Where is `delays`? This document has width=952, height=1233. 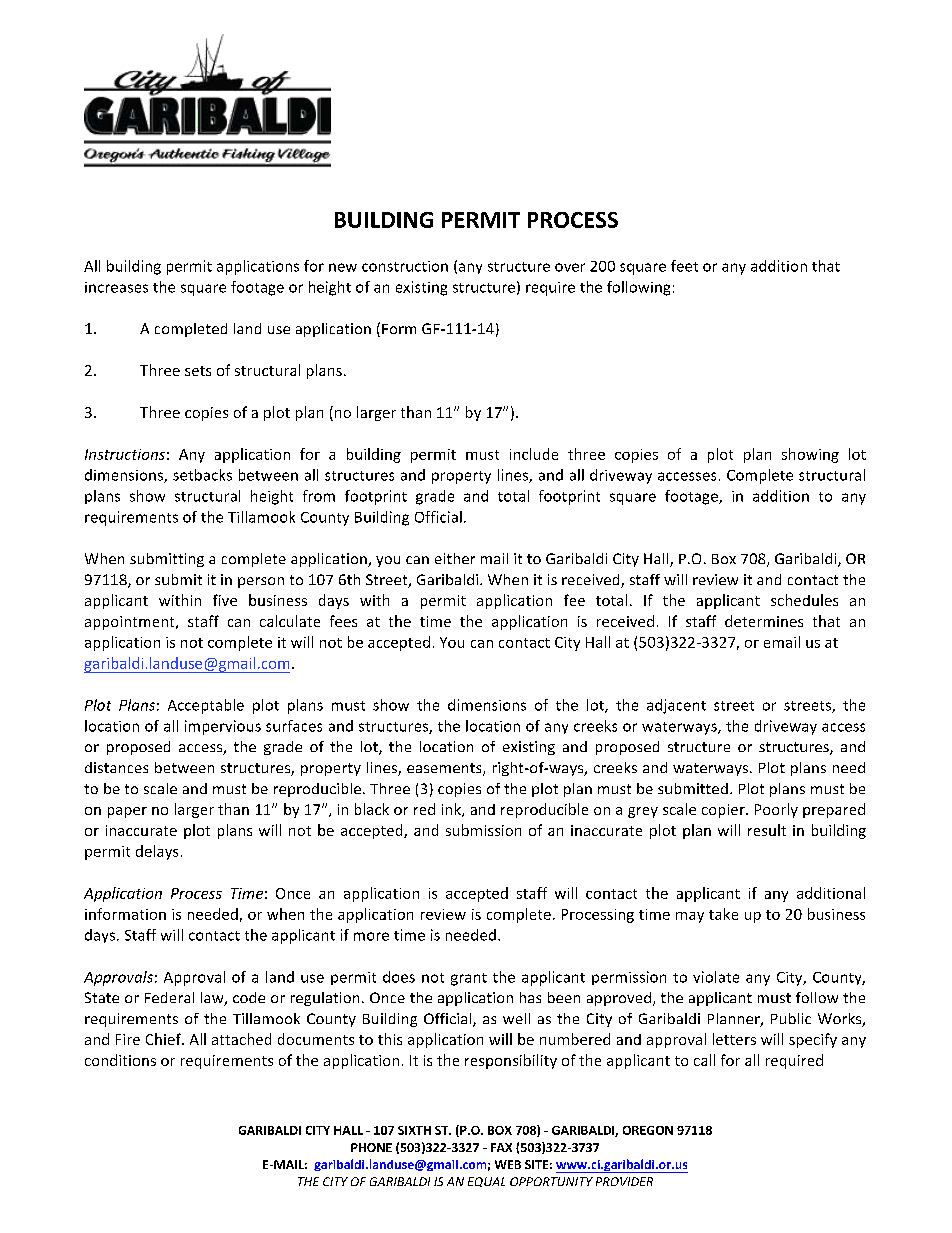
delays is located at coordinates (157, 852).
